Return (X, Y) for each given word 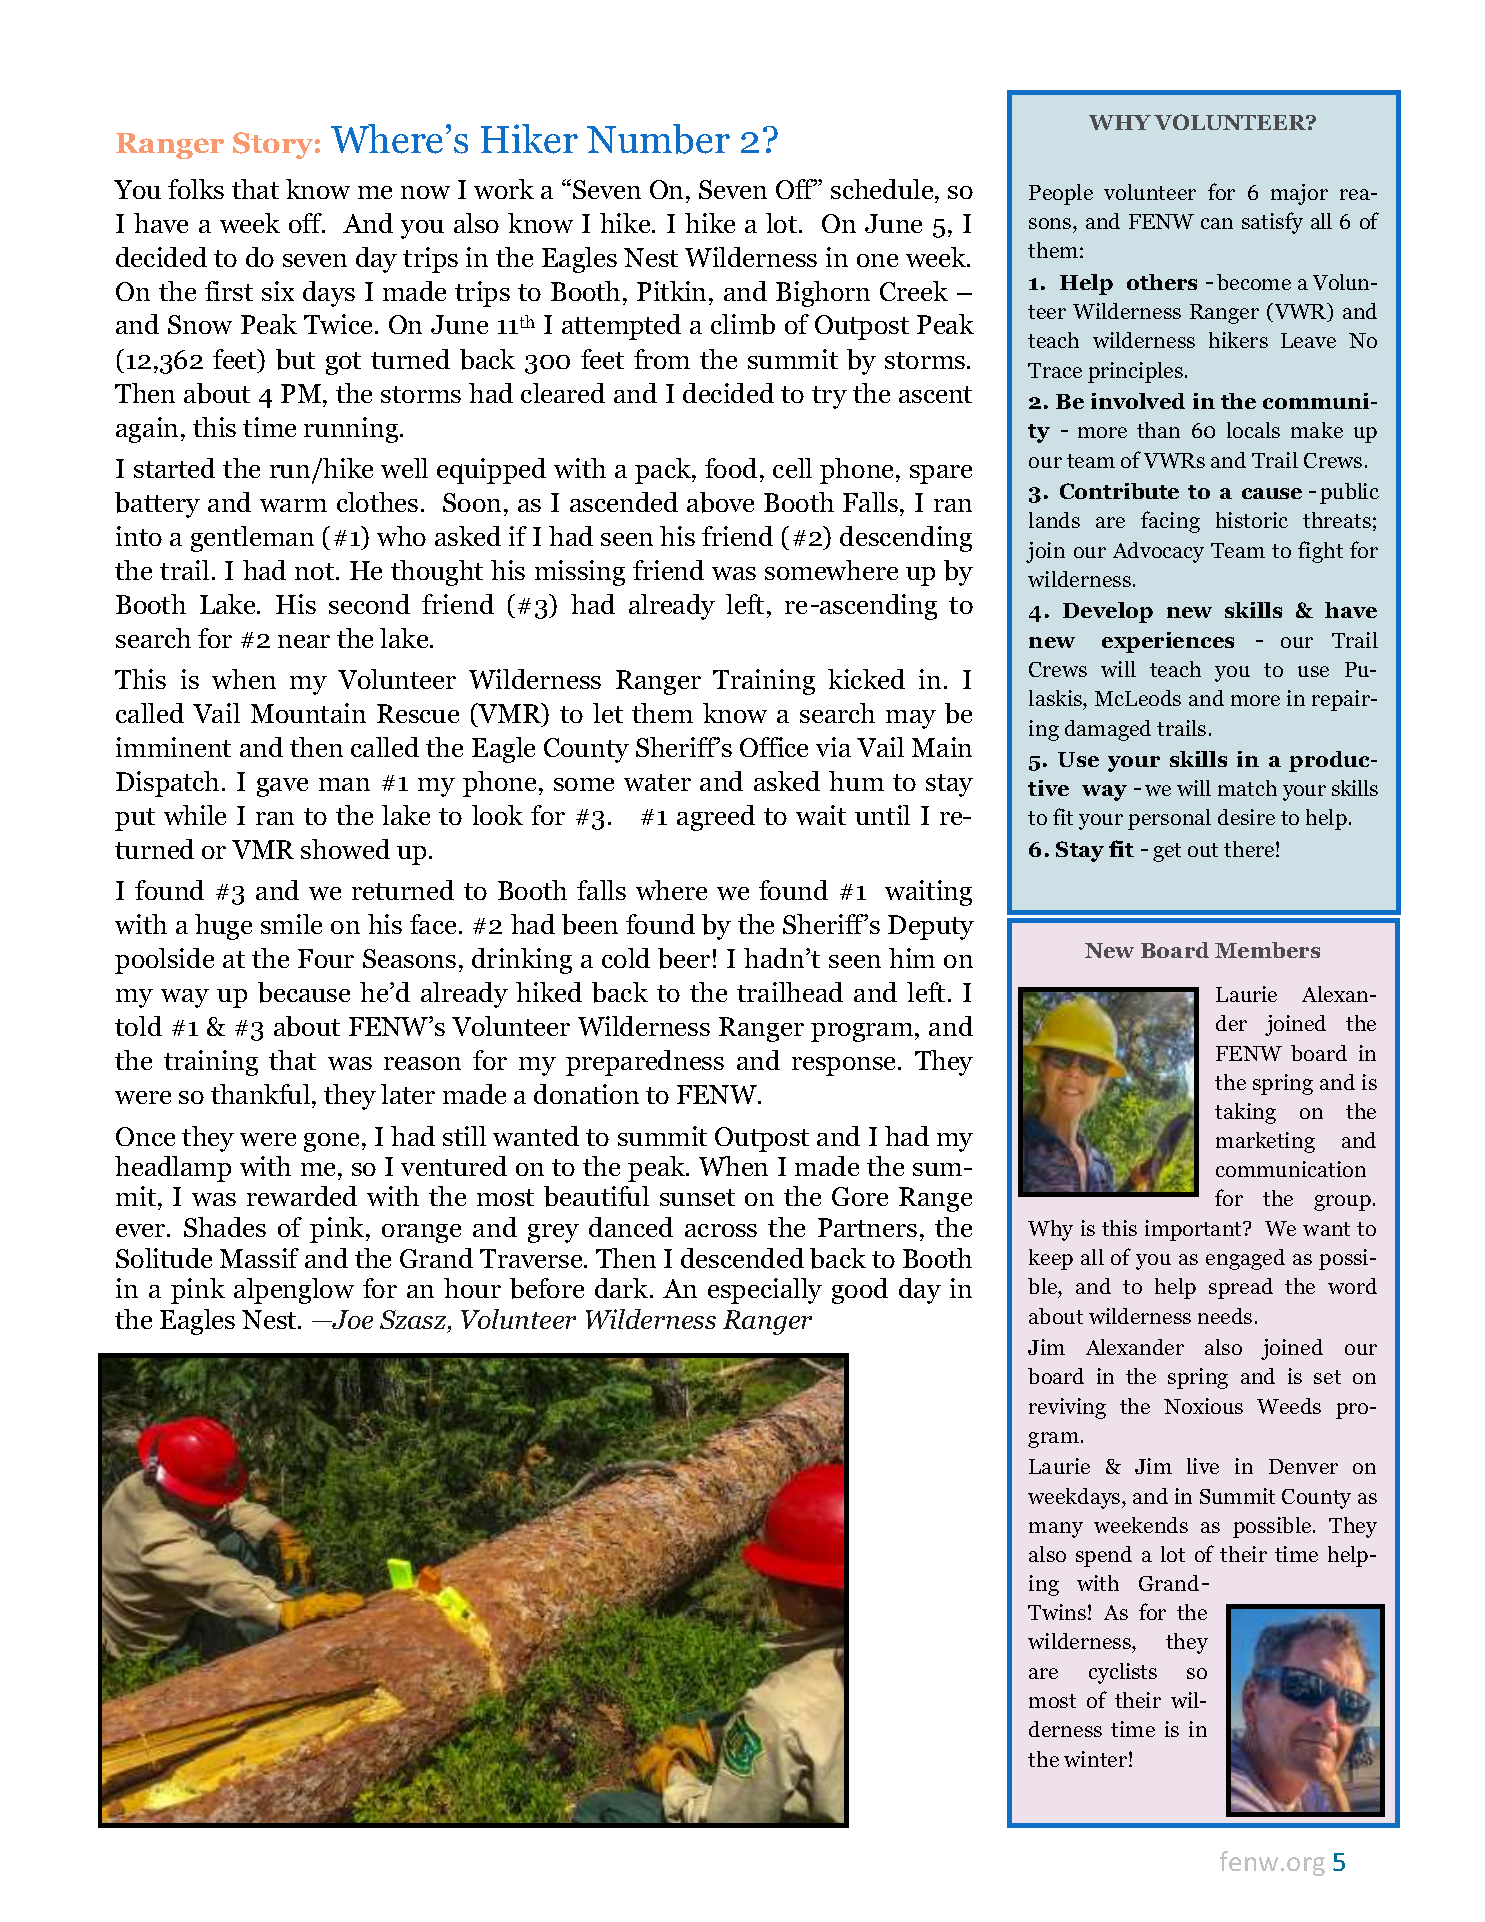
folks (196, 189)
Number (658, 139)
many (1056, 1530)
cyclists (1123, 1673)
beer (684, 958)
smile (291, 924)
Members (1267, 950)
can (1217, 223)
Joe (351, 1319)
